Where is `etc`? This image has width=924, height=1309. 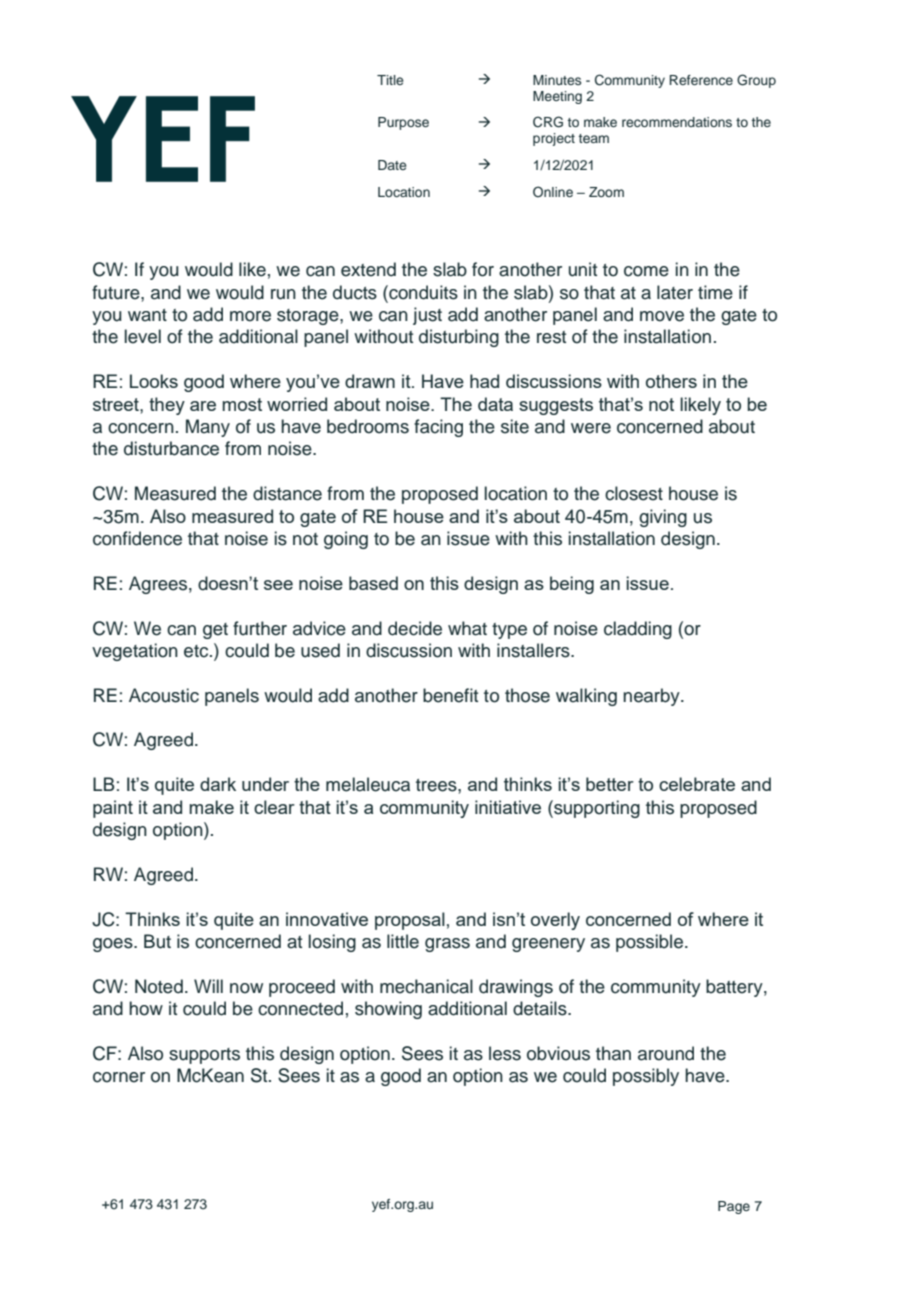
etc is located at coordinates (197, 651).
